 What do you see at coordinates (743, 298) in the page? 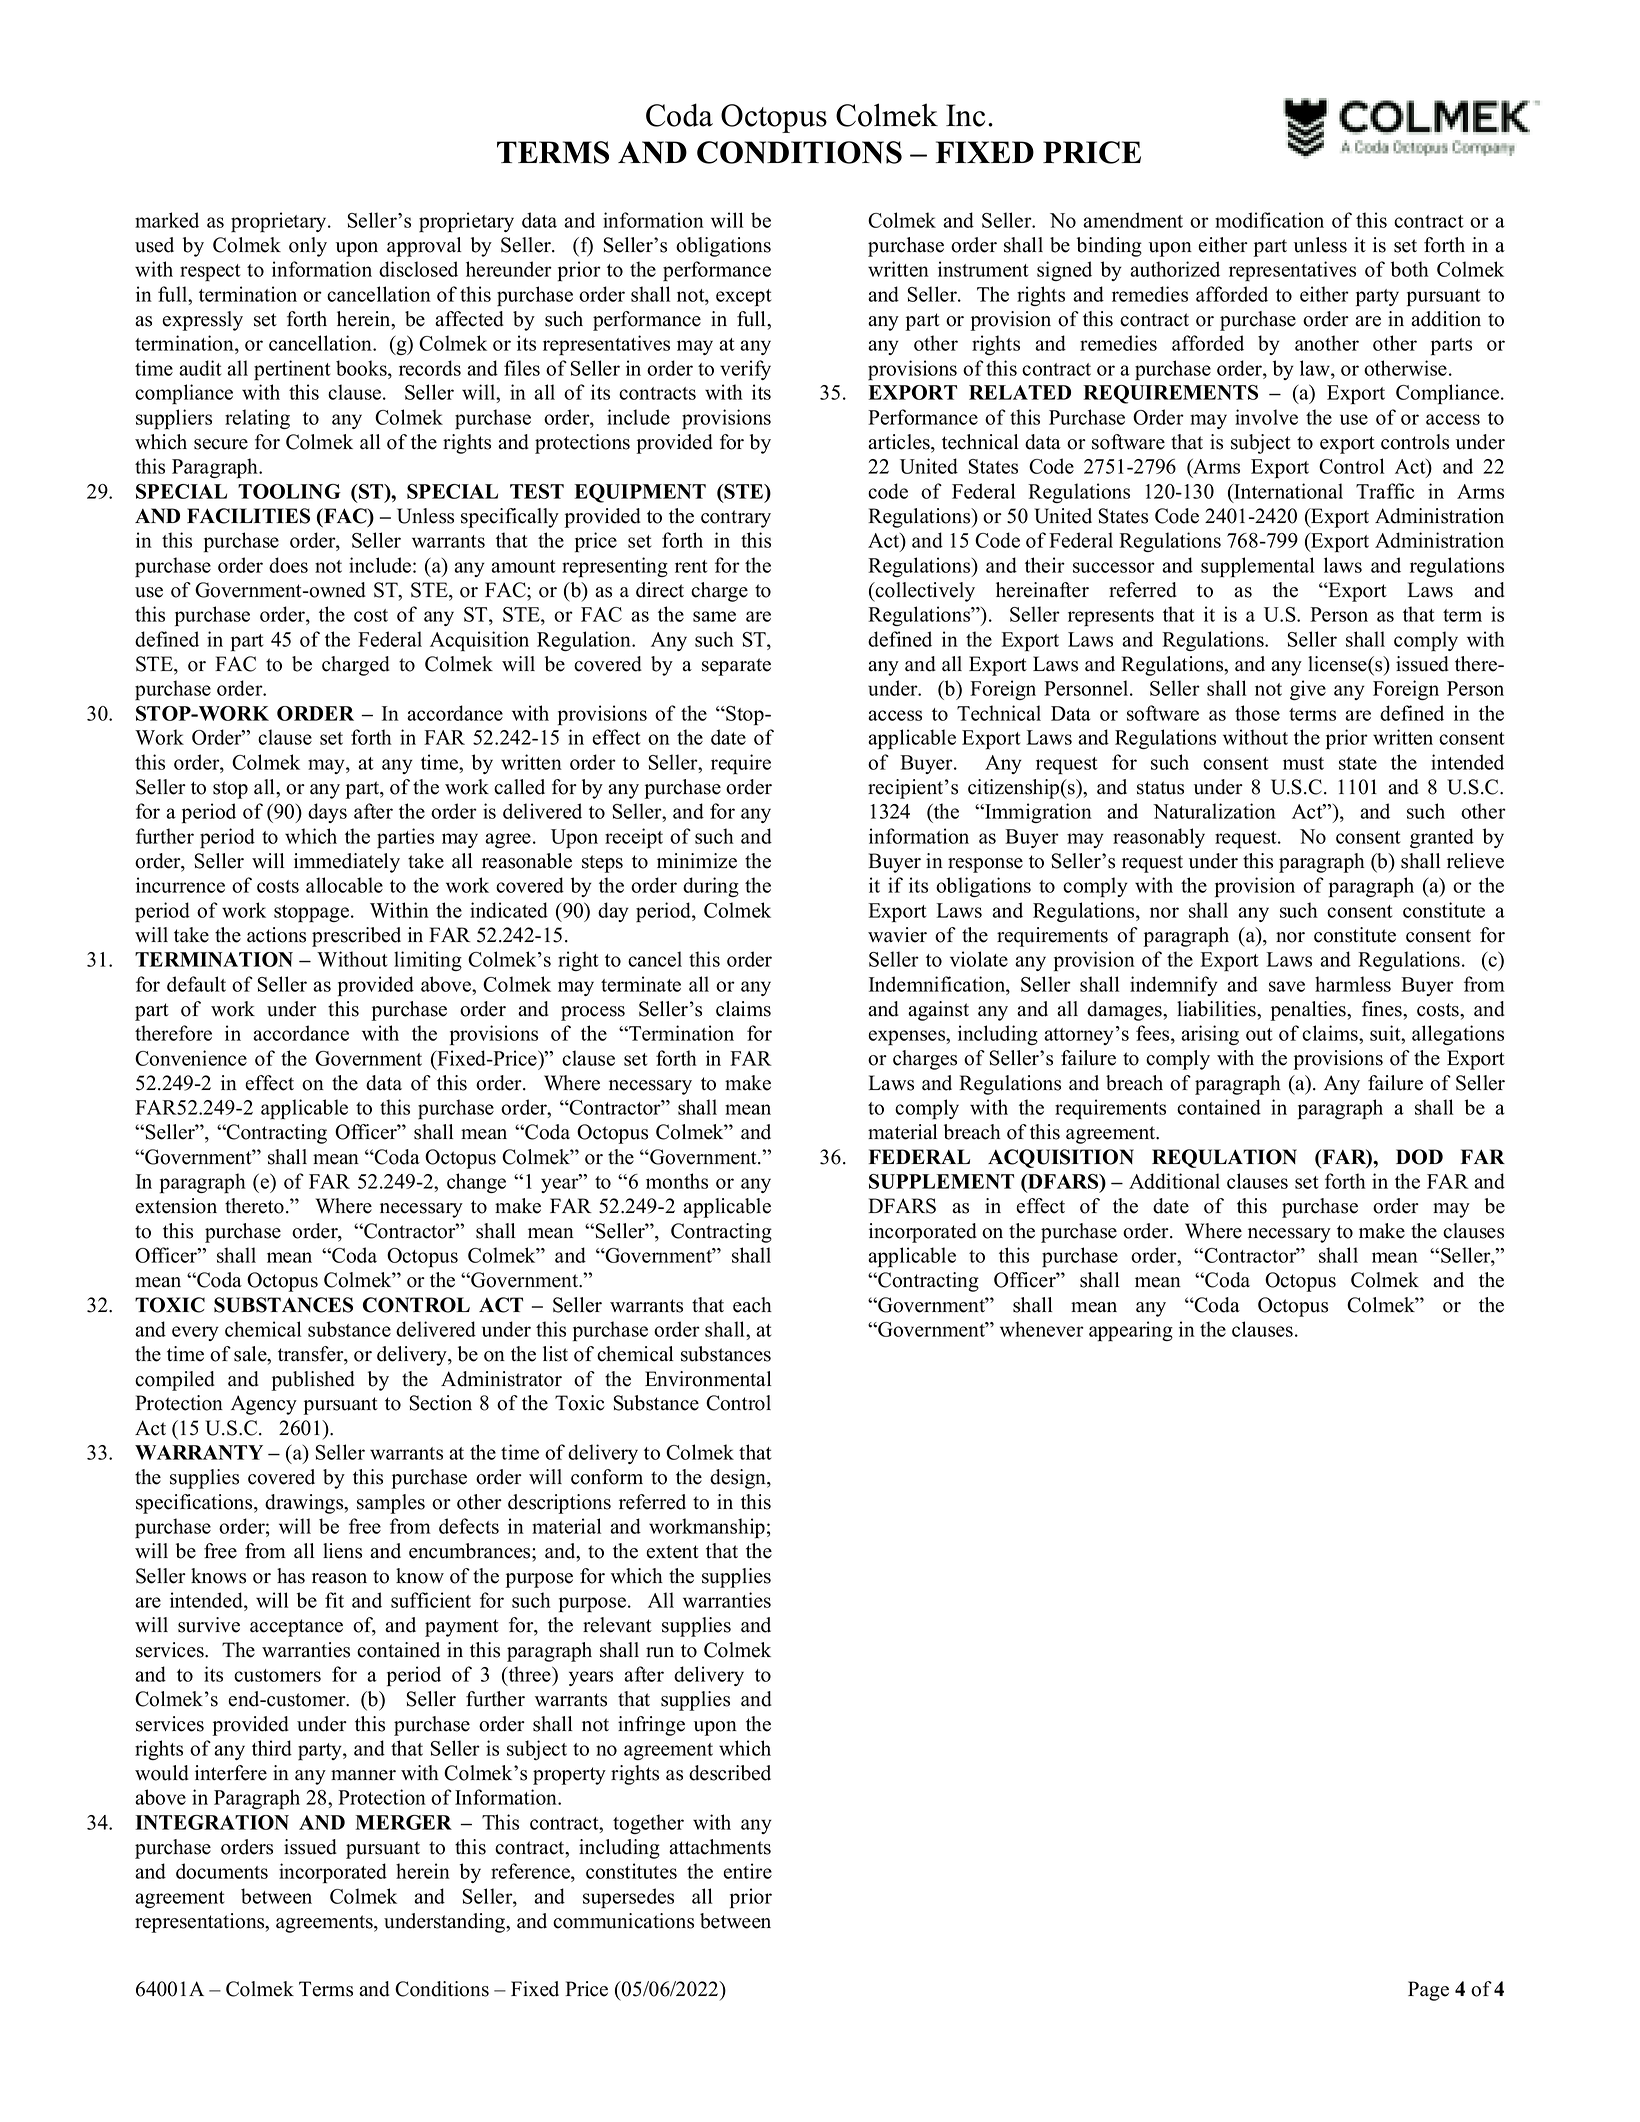
I see `except` at bounding box center [743, 298].
